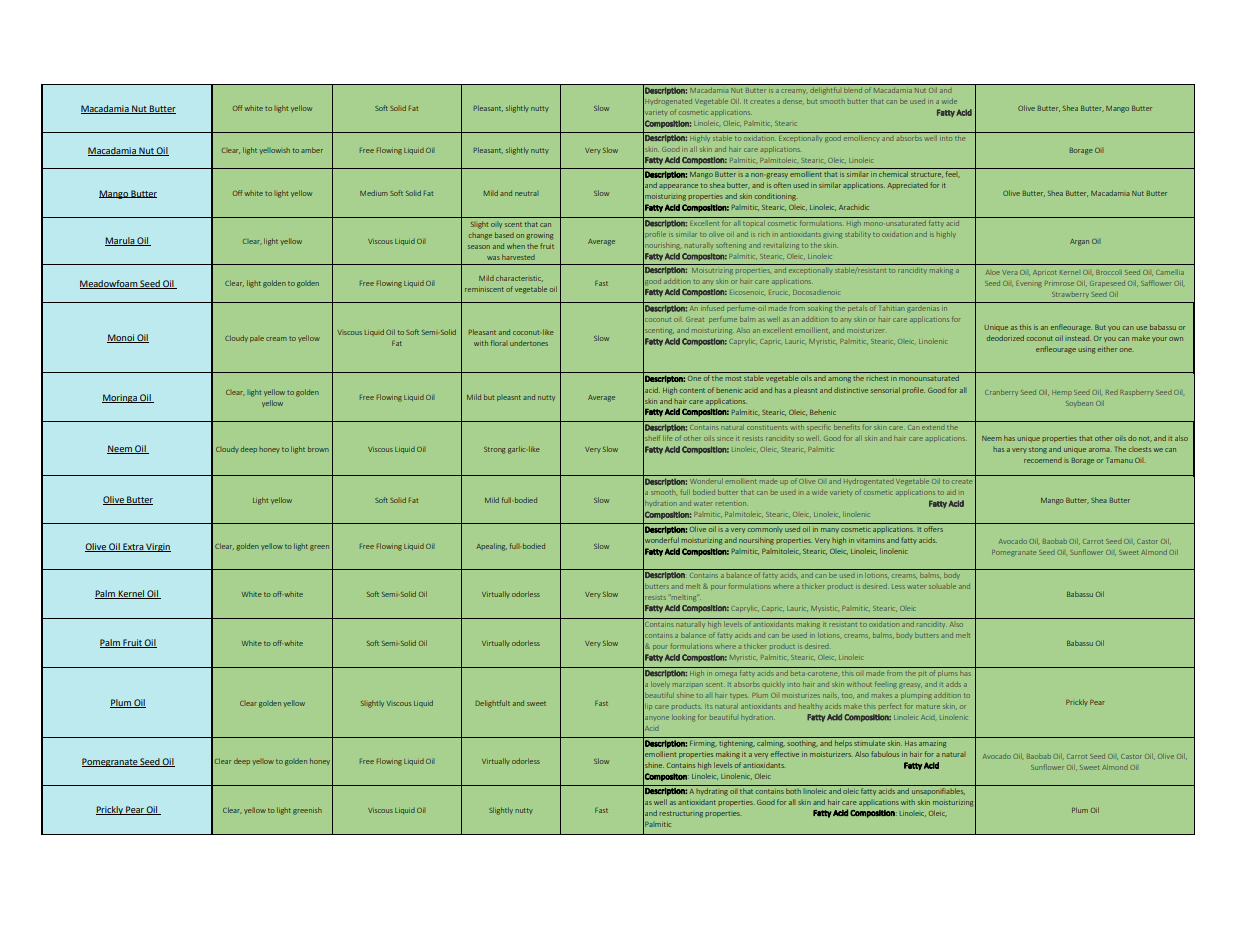  I want to click on brown, so click(318, 449).
